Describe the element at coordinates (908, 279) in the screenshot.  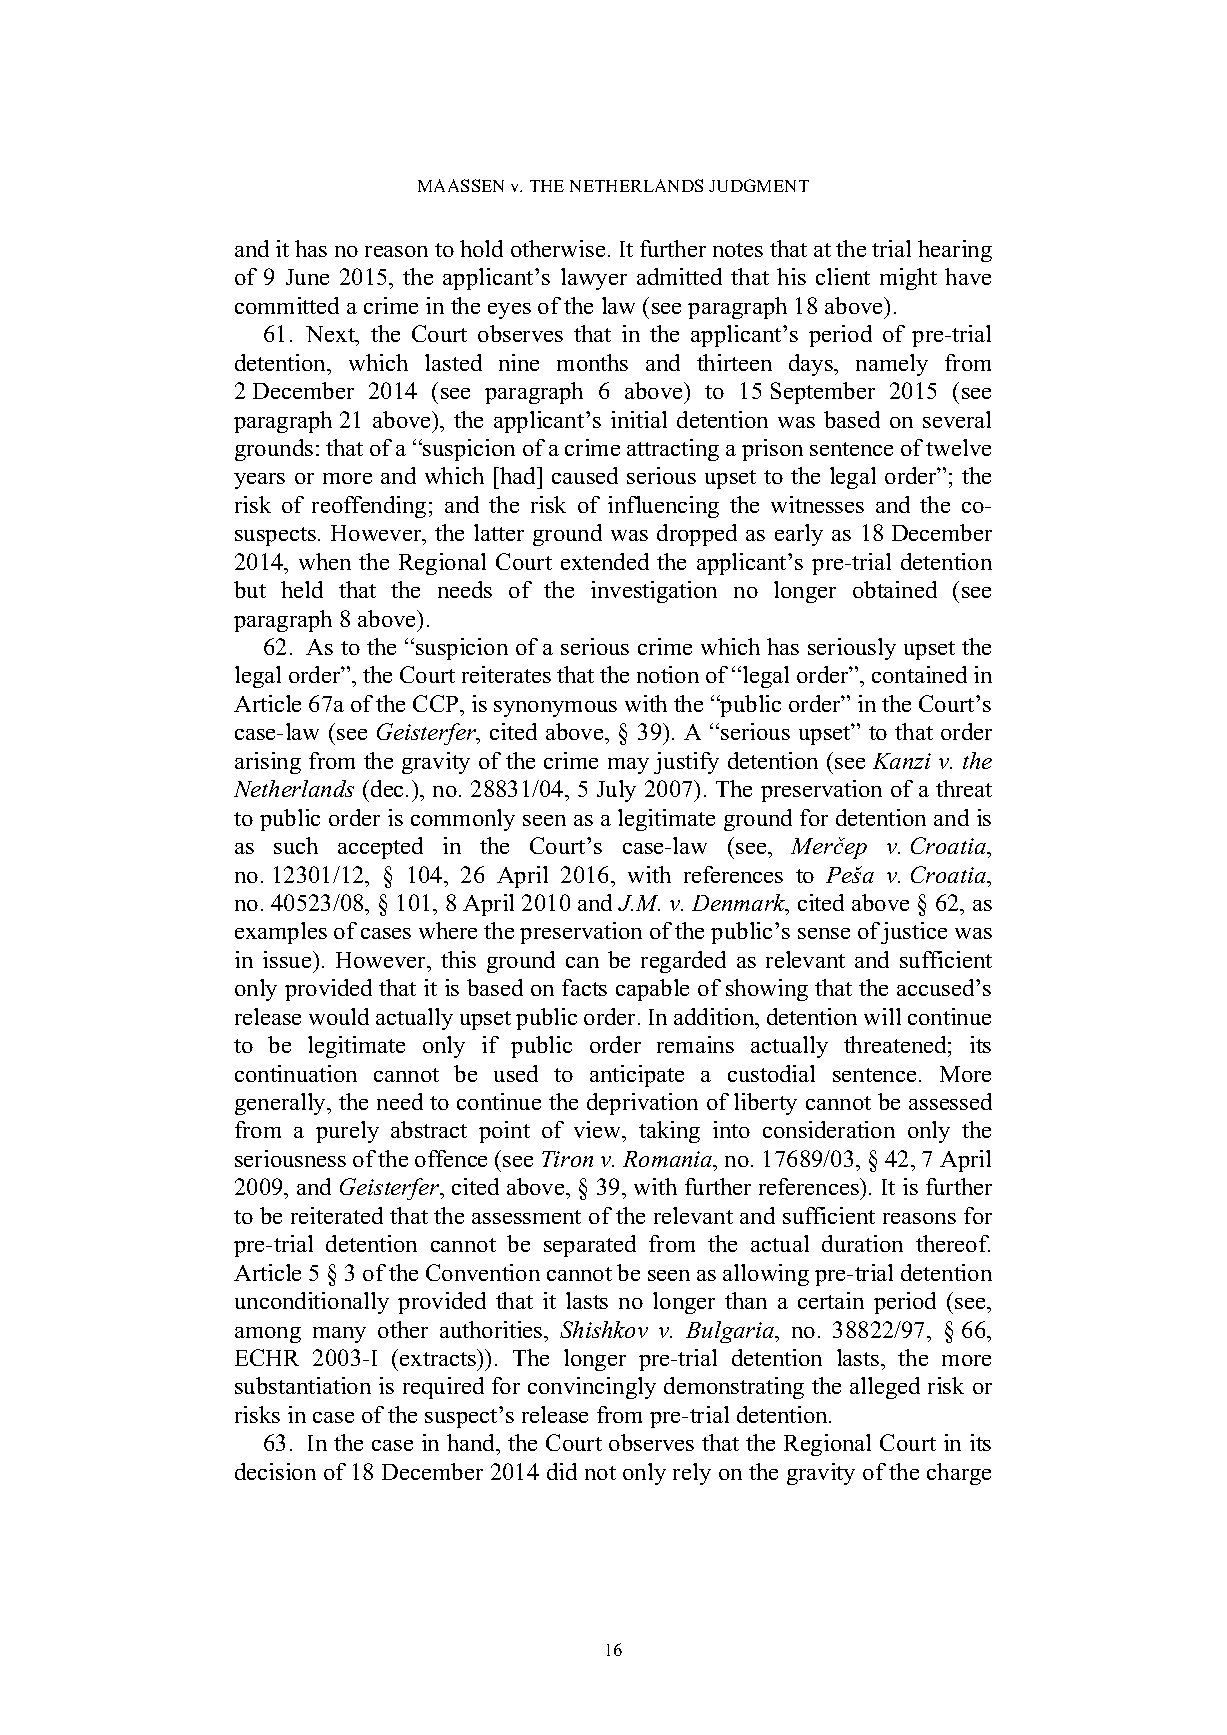
I see `might` at that location.
